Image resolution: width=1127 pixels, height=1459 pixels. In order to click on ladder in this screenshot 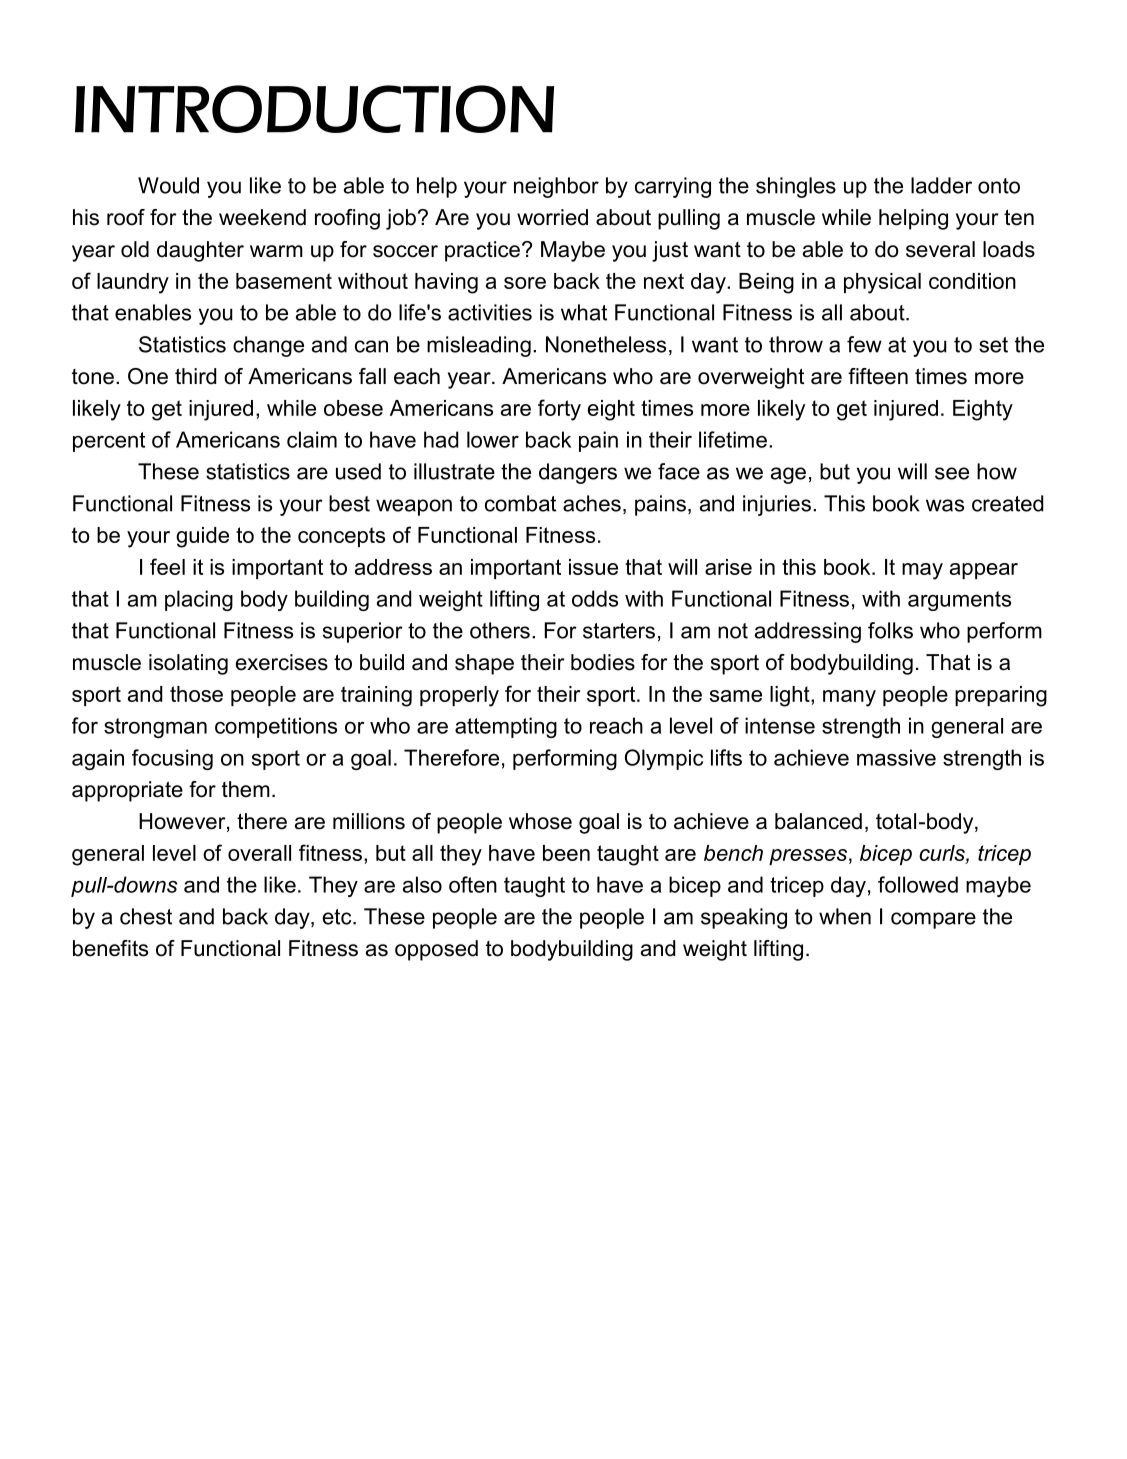, I will do `click(941, 185)`.
